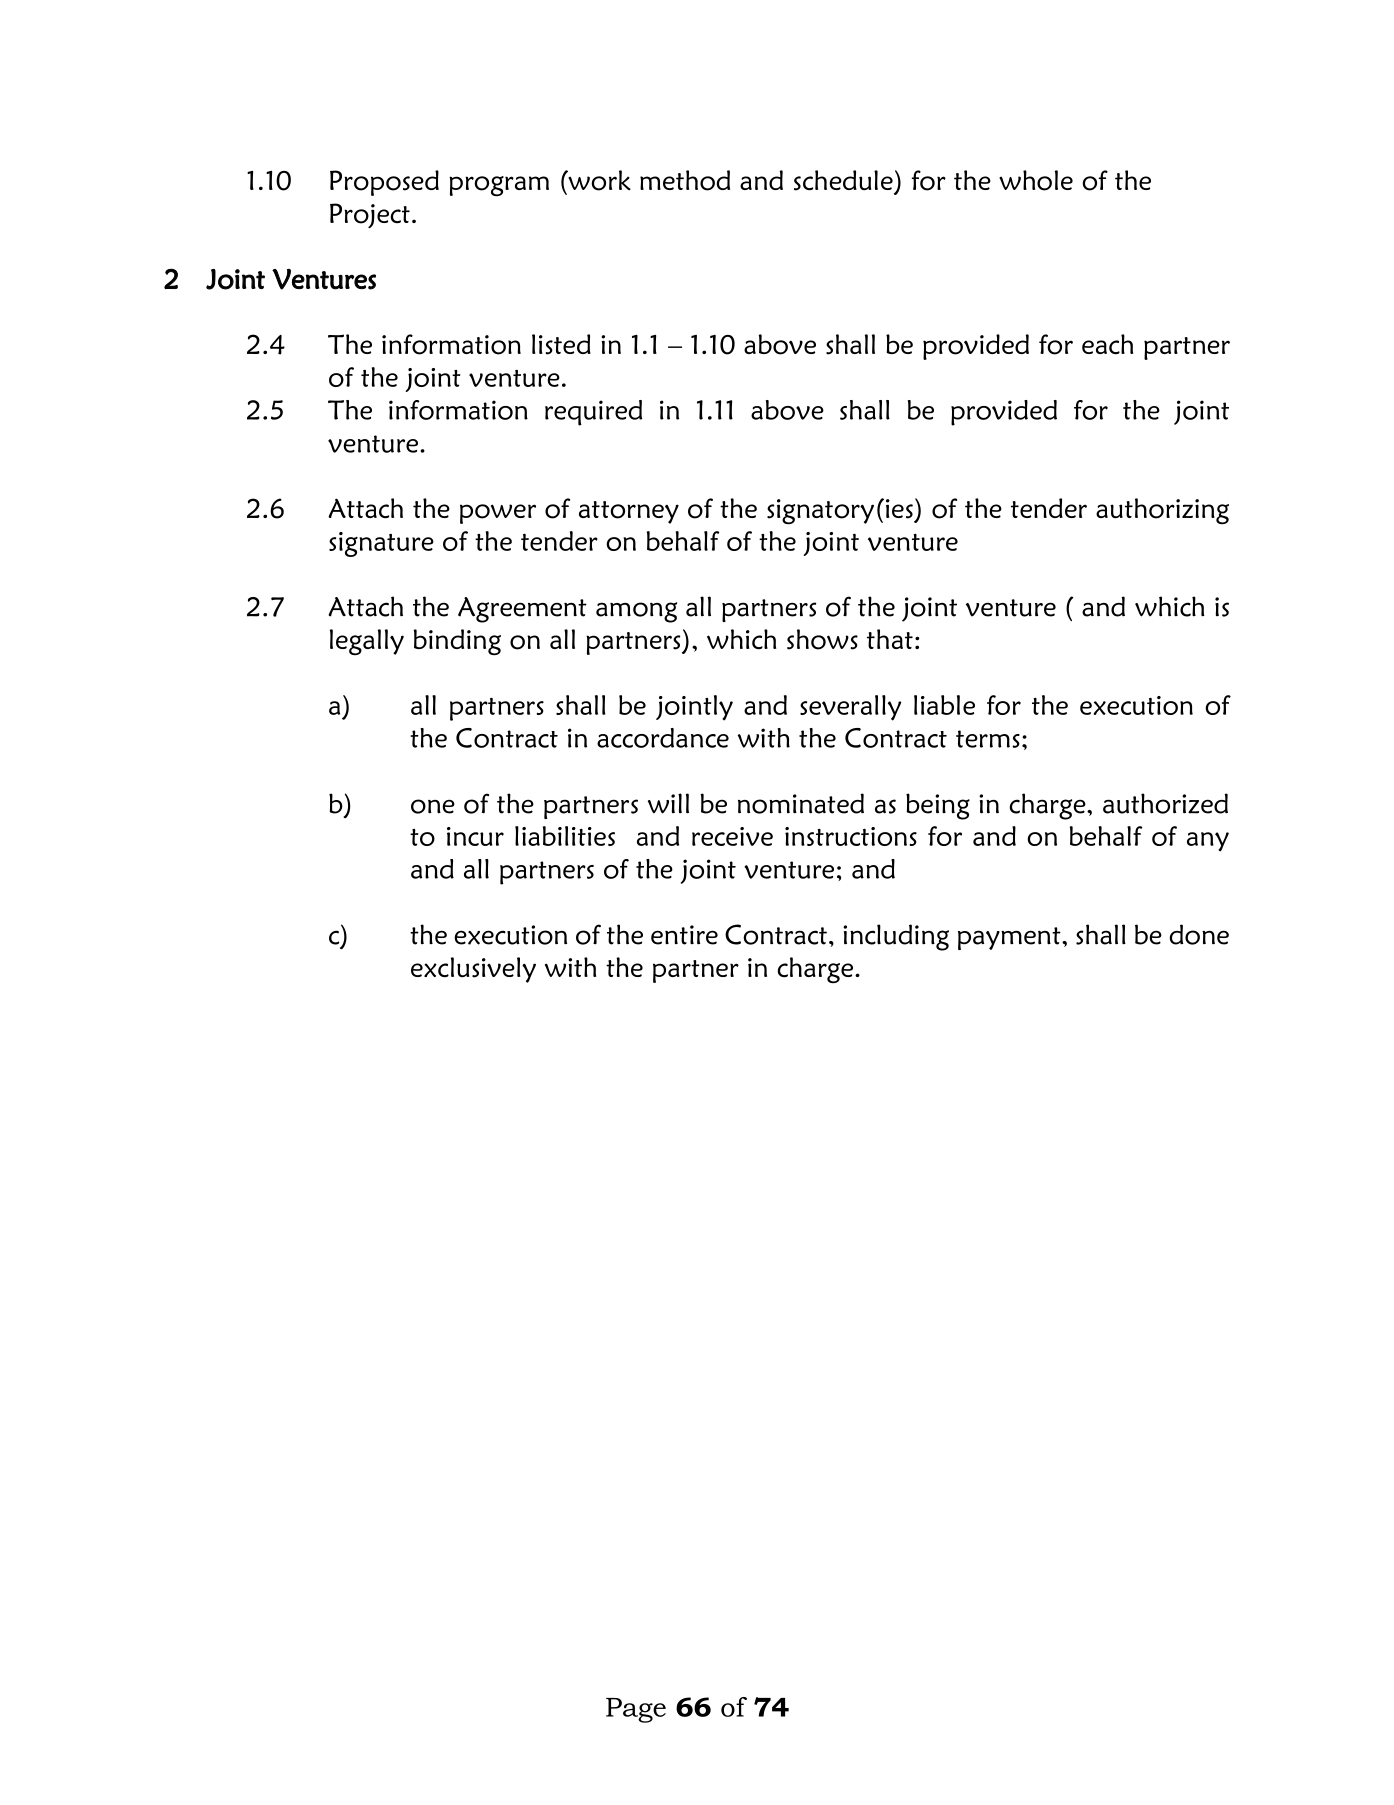 The width and height of the document is (1394, 1805). What do you see at coordinates (1036, 180) in the document?
I see `whole` at bounding box center [1036, 180].
